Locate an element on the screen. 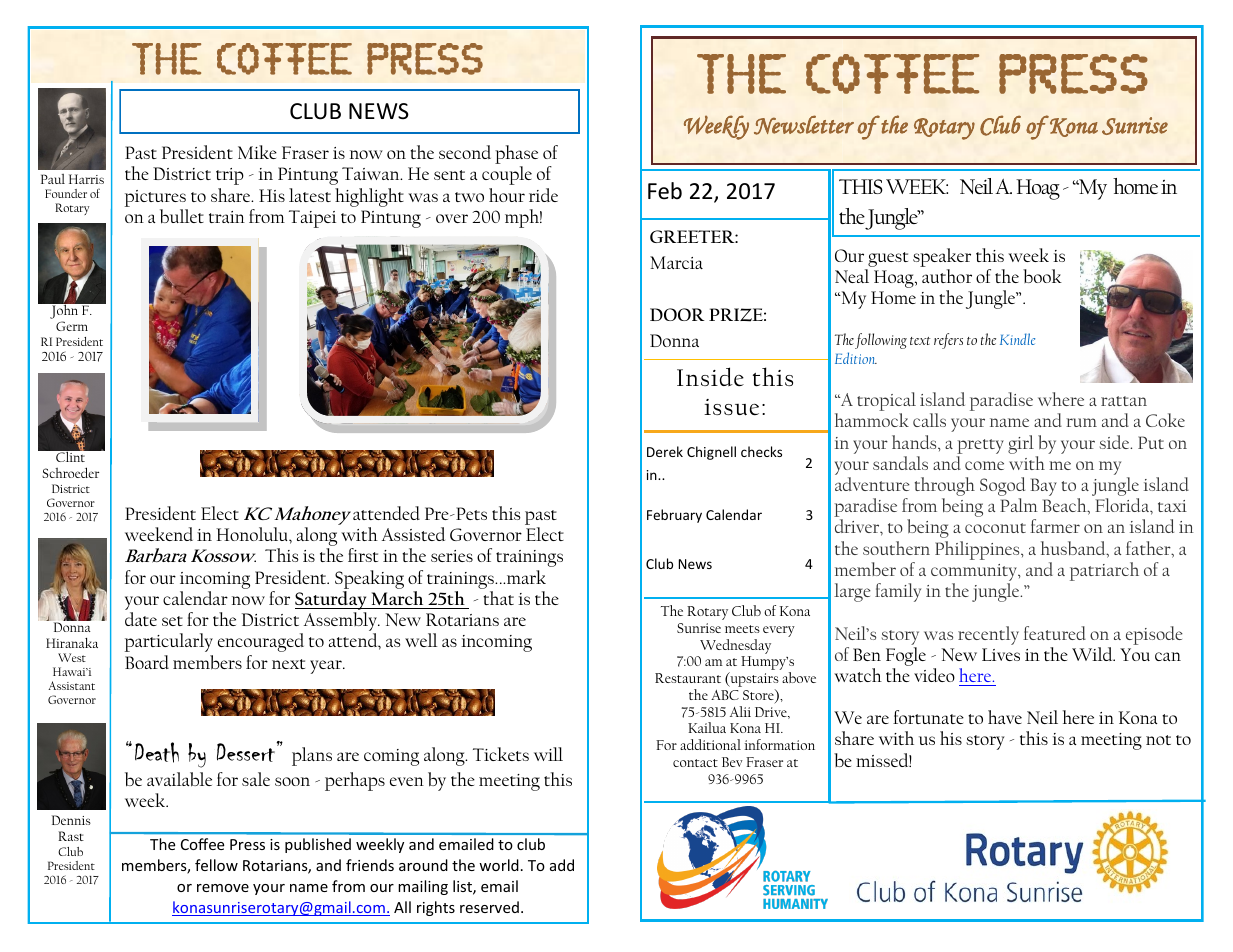  Kailua is located at coordinates (707, 727).
